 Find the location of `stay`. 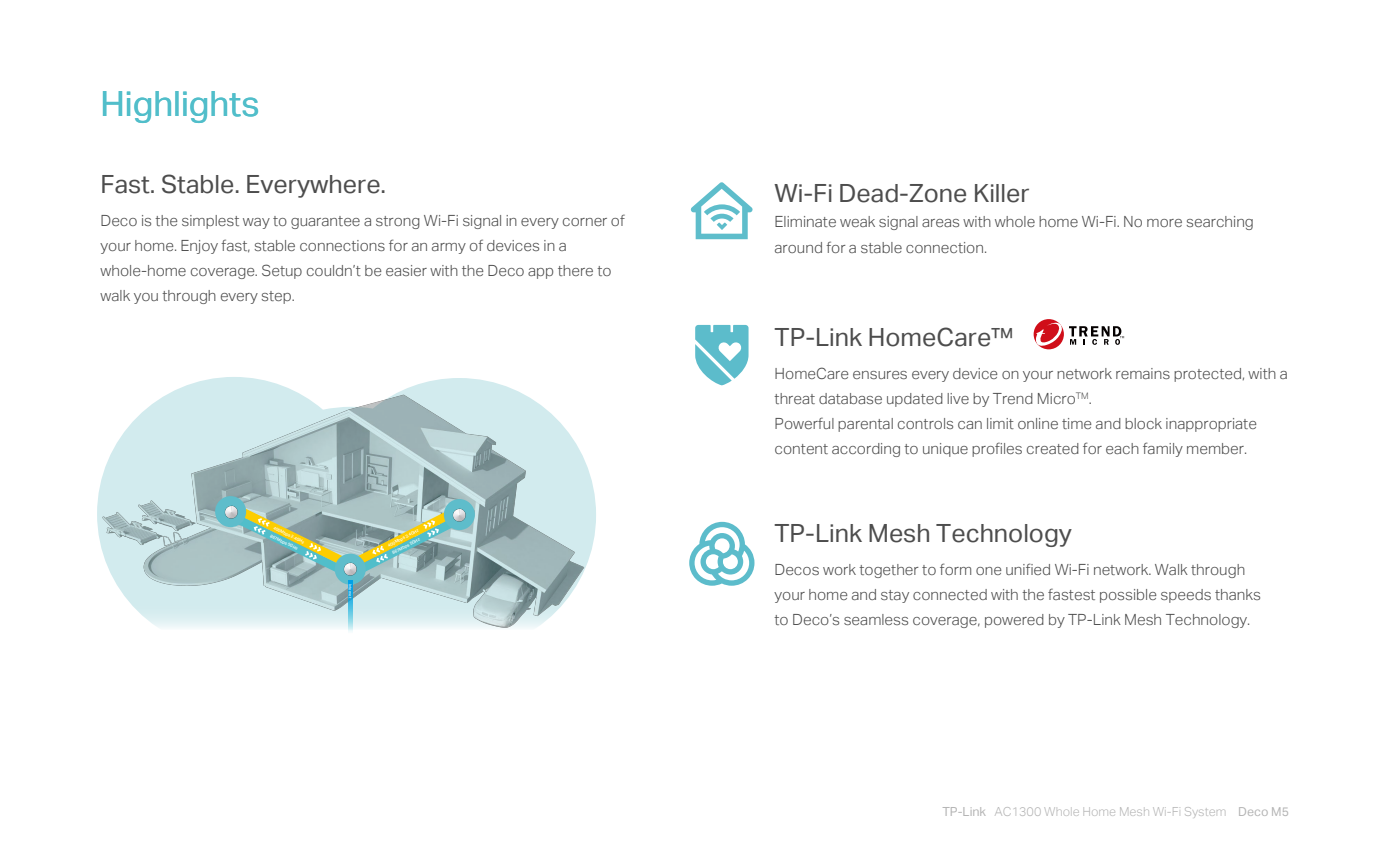

stay is located at coordinates (895, 596).
